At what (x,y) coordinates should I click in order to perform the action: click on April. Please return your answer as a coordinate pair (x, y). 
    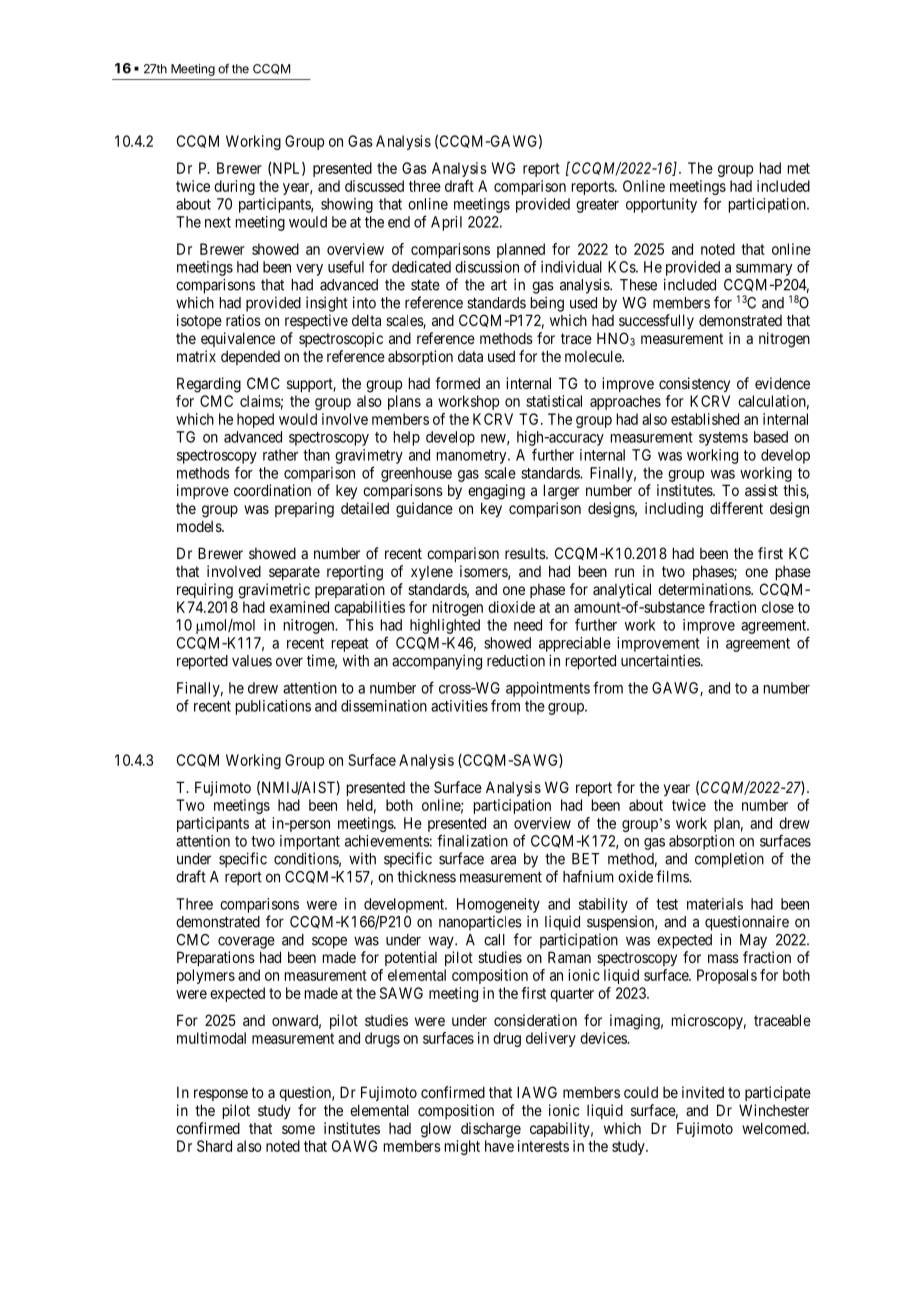
    Looking at the image, I should click on (446, 223).
